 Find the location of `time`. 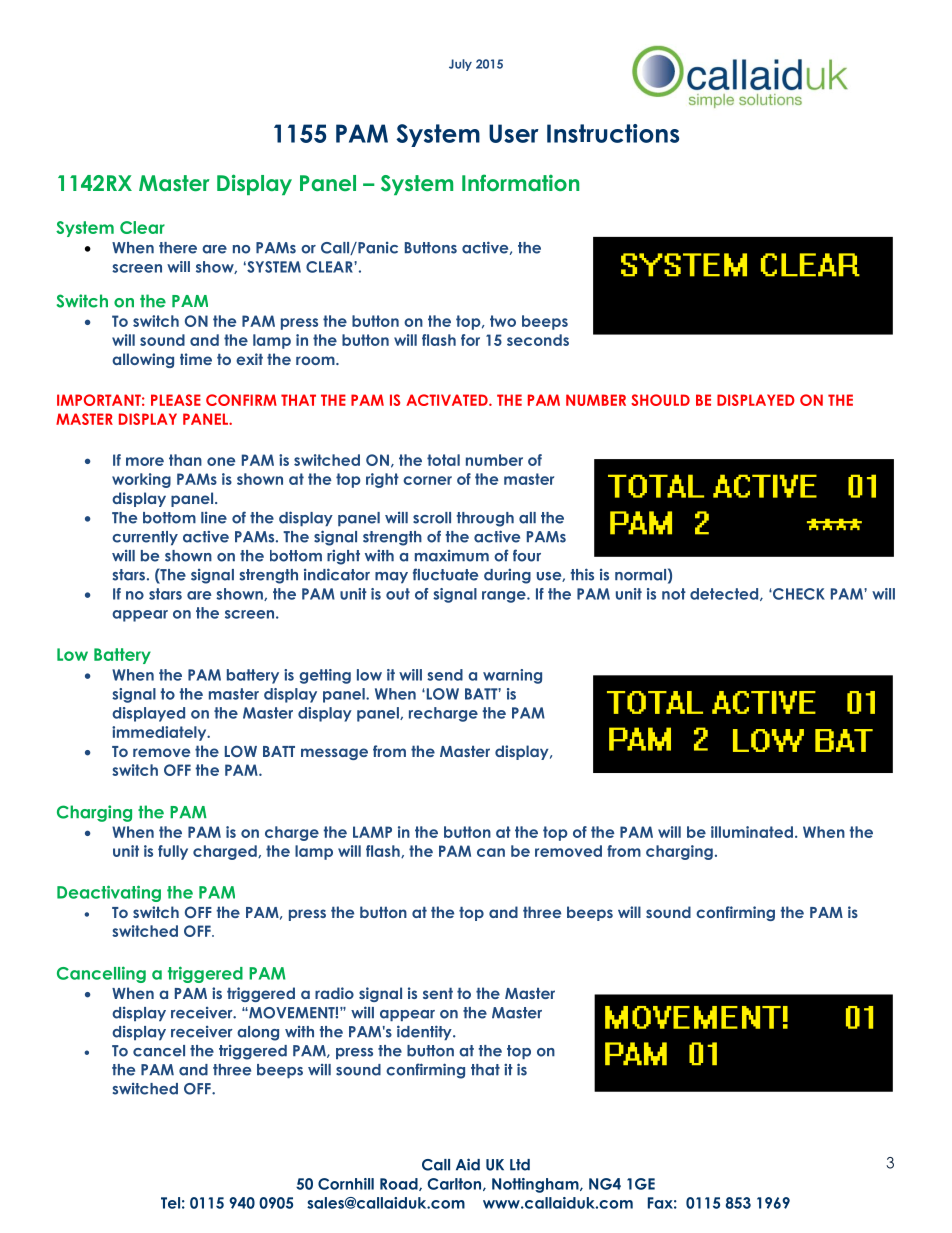

time is located at coordinates (196, 359).
